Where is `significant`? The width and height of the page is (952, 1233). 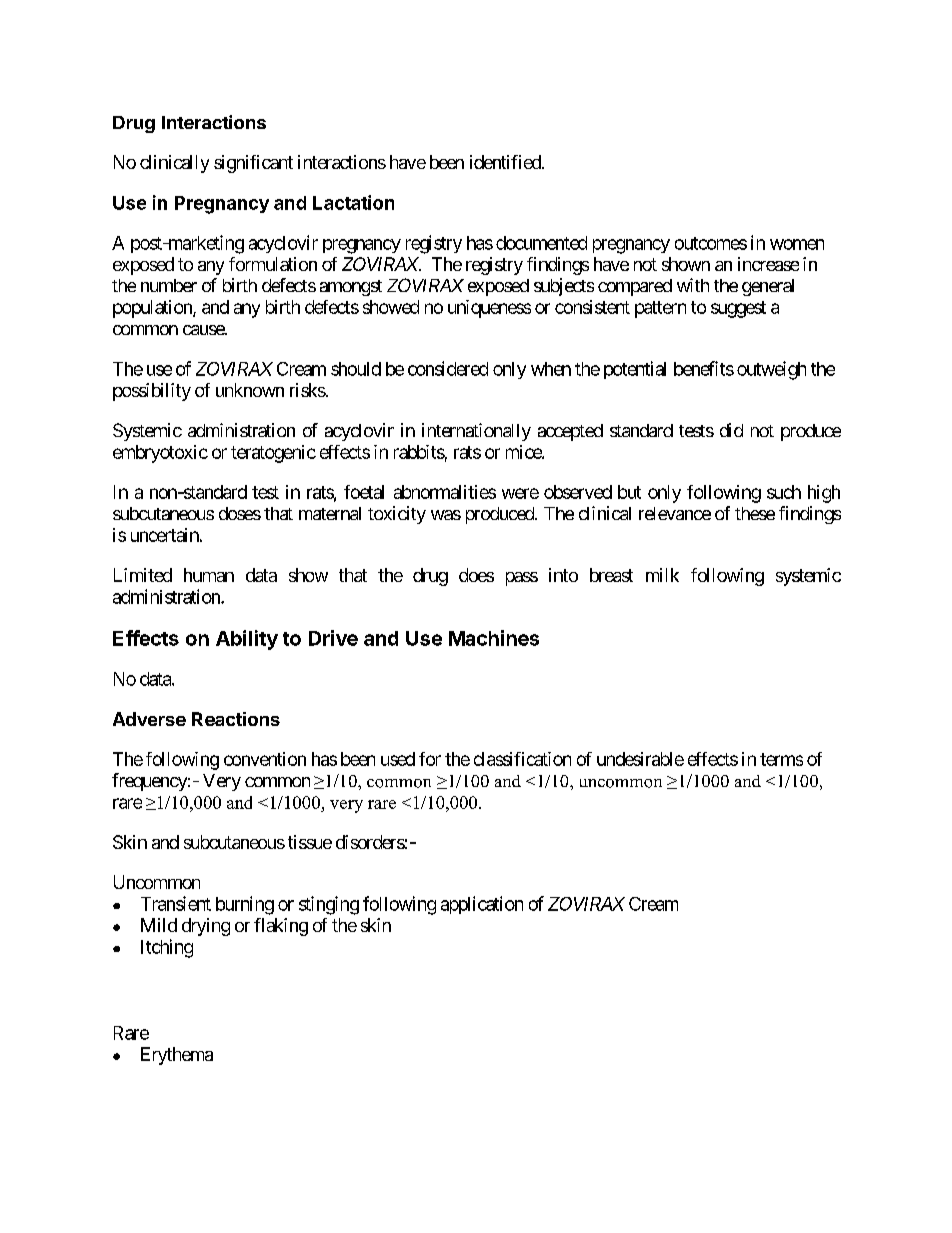 significant is located at coordinates (253, 164).
